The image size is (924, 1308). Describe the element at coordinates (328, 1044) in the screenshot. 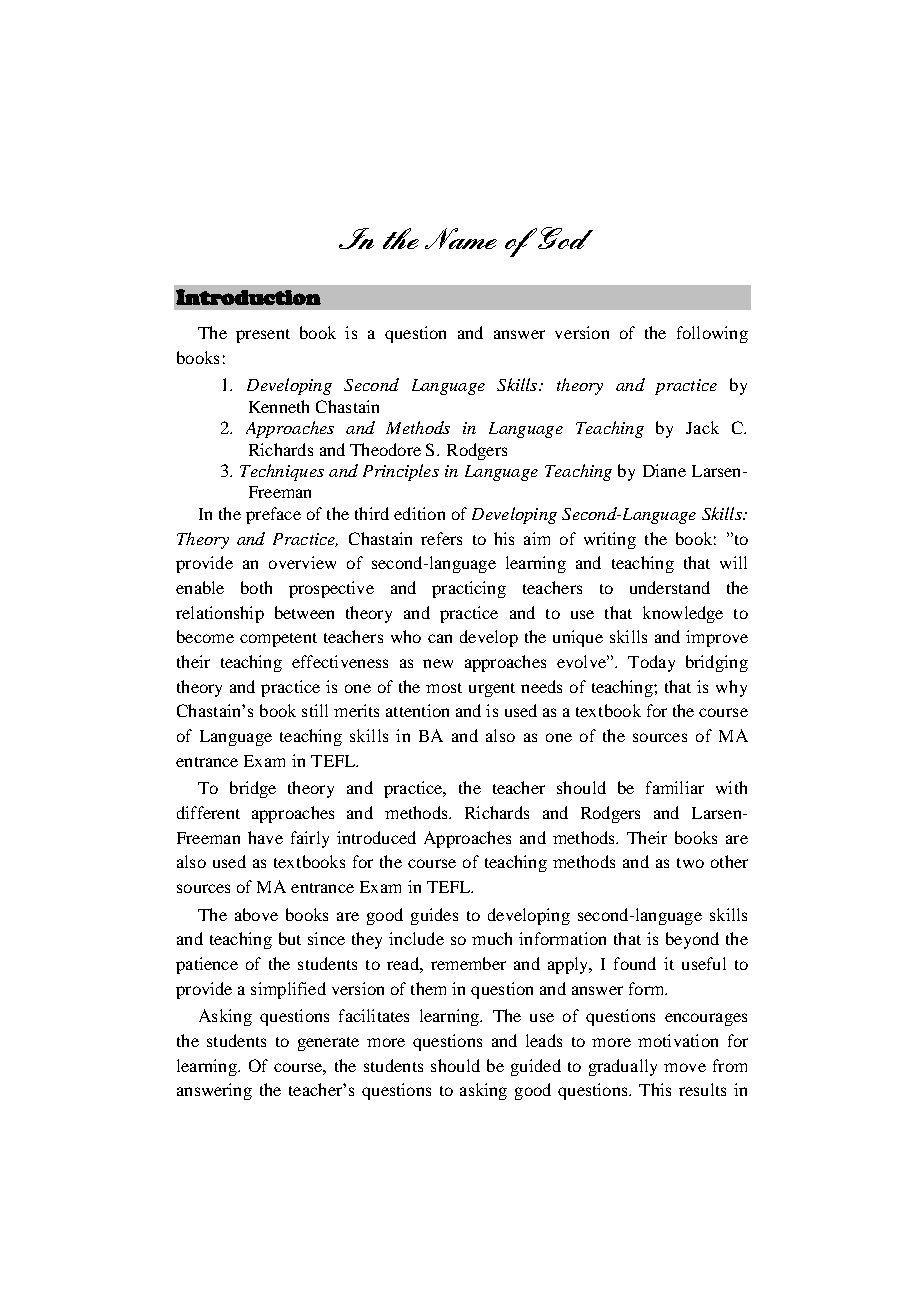

I see `generate` at that location.
